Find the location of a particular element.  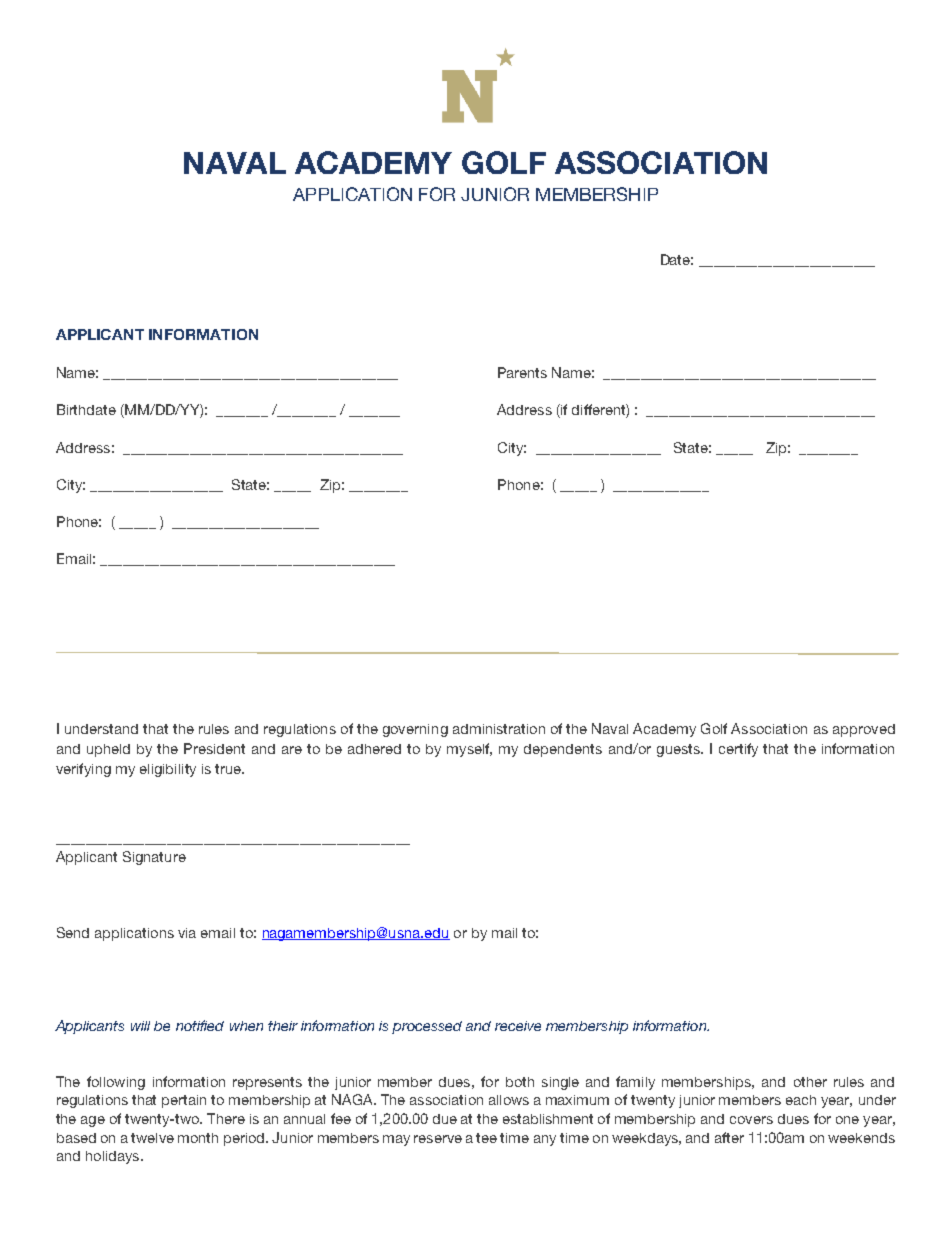

twelve is located at coordinates (152, 1138).
